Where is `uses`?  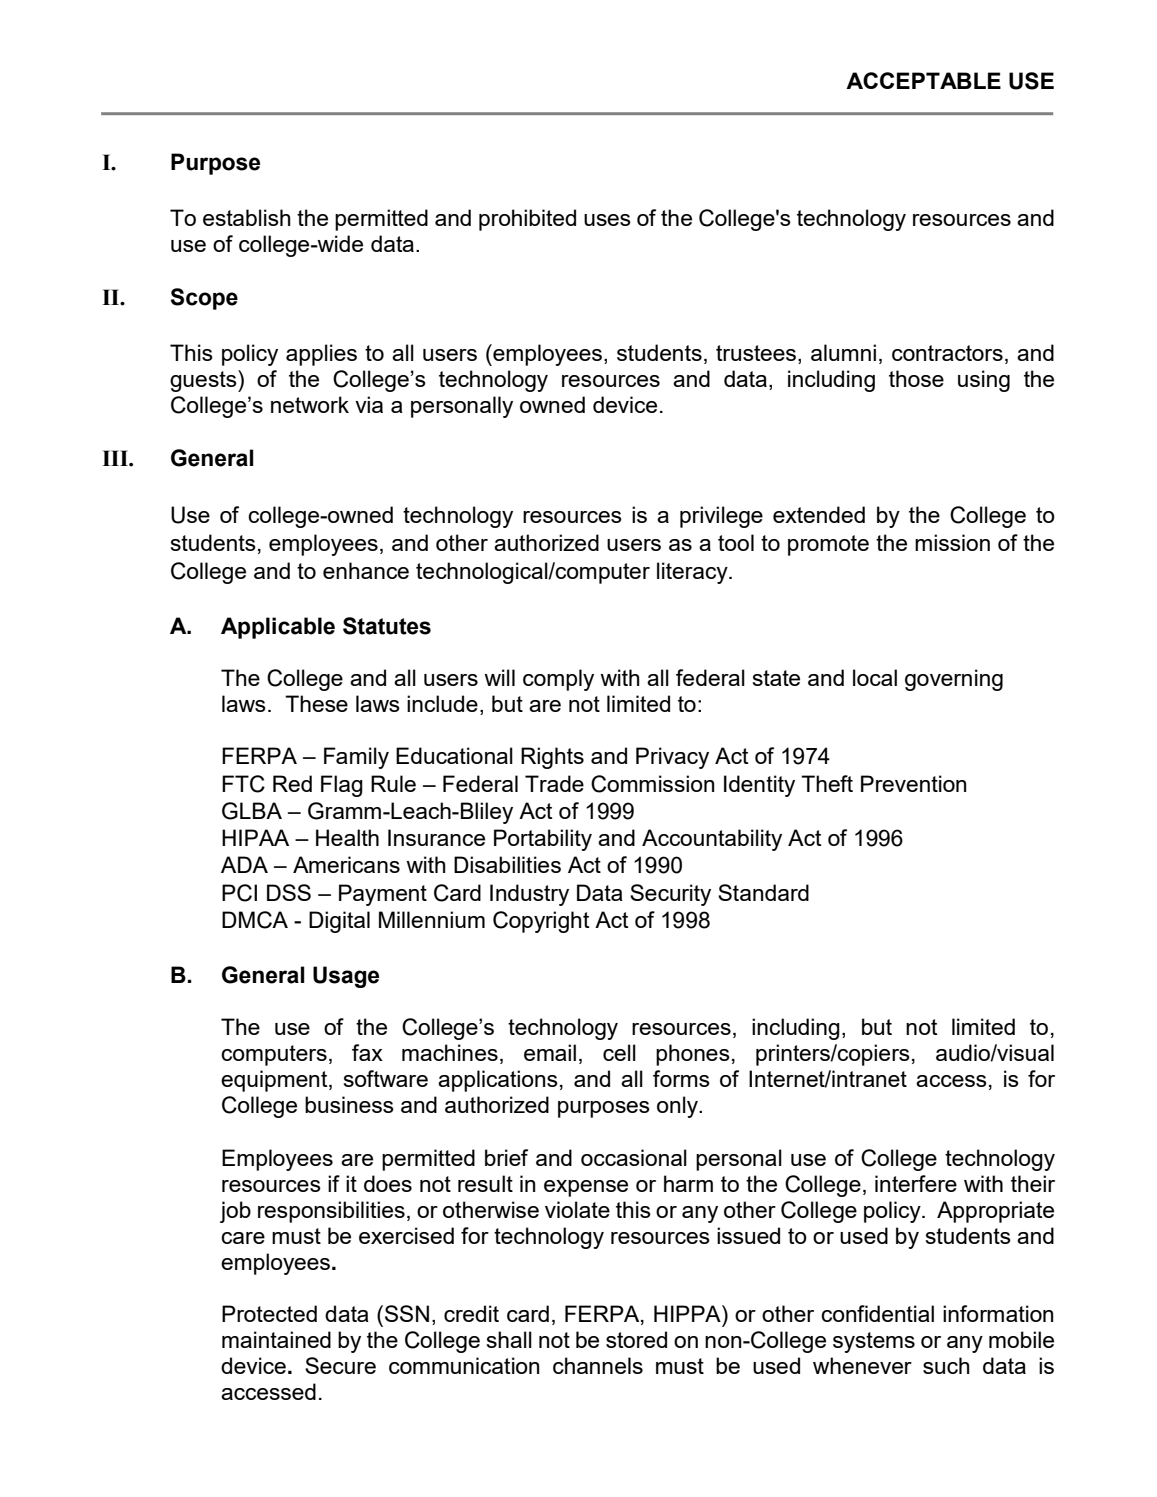
uses is located at coordinates (607, 220).
